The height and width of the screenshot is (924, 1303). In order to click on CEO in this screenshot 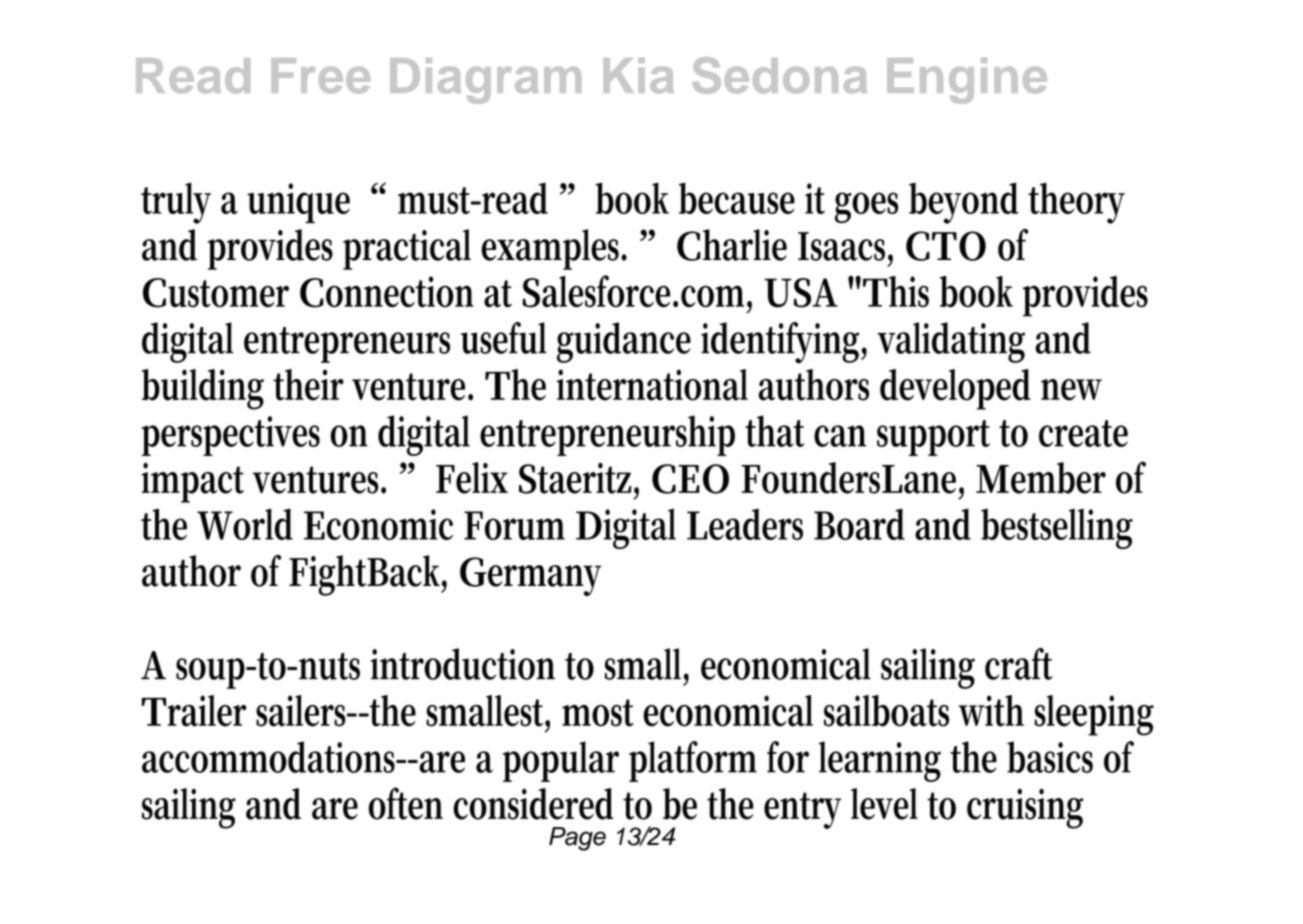, I will do `click(690, 479)`.
